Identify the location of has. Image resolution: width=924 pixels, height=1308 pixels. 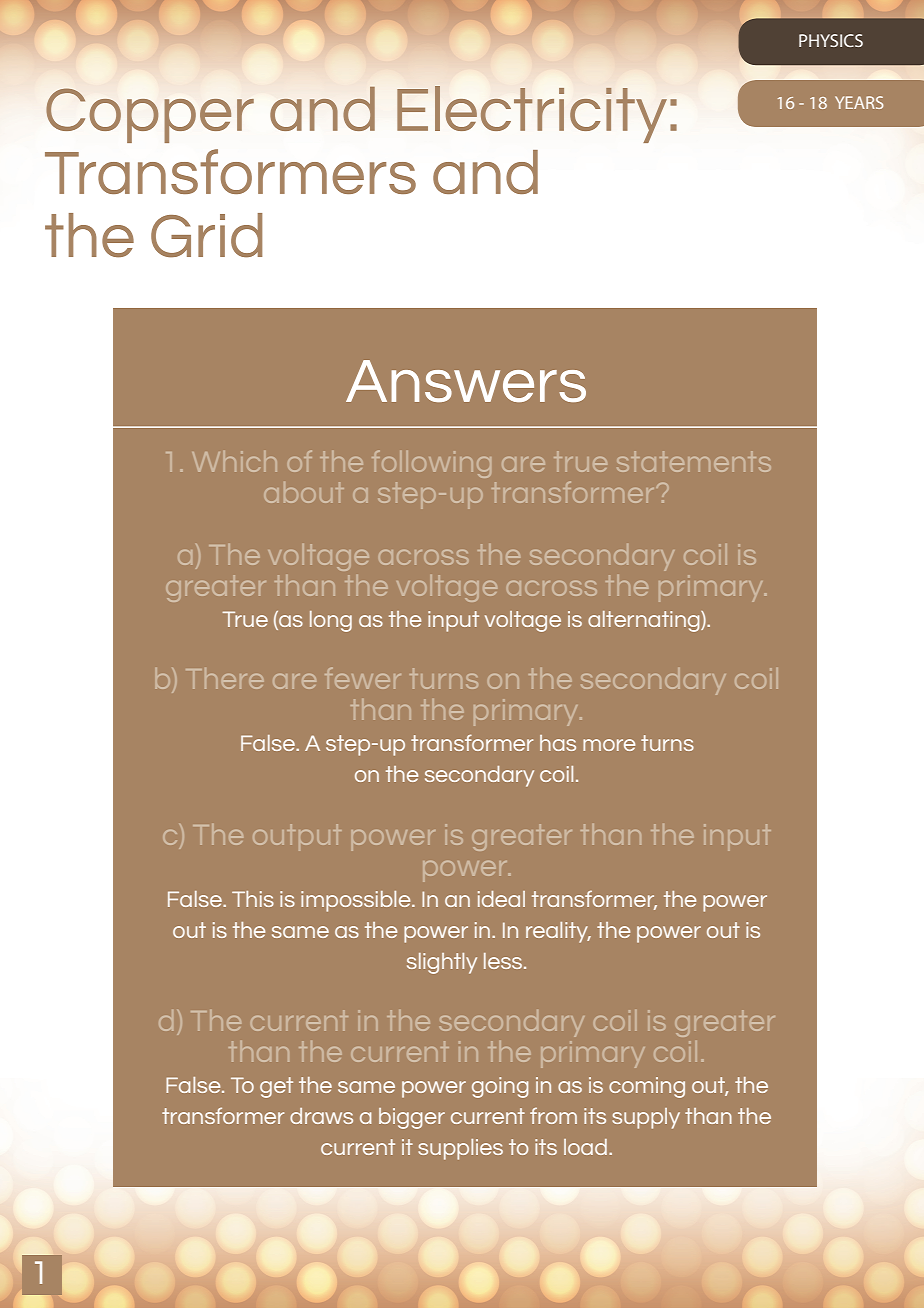
(558, 743).
